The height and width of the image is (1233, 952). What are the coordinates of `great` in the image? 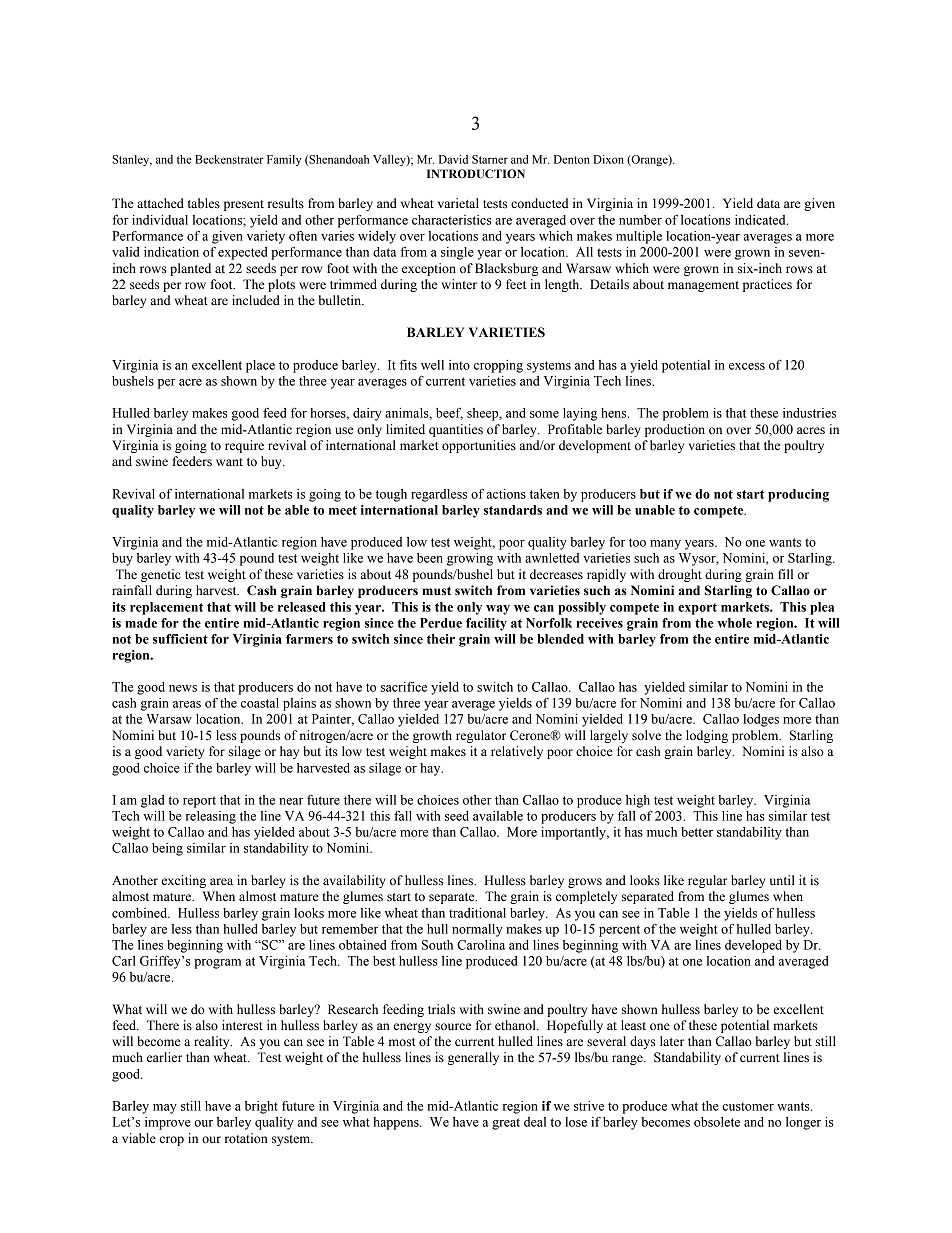 It's located at (506, 1124).
